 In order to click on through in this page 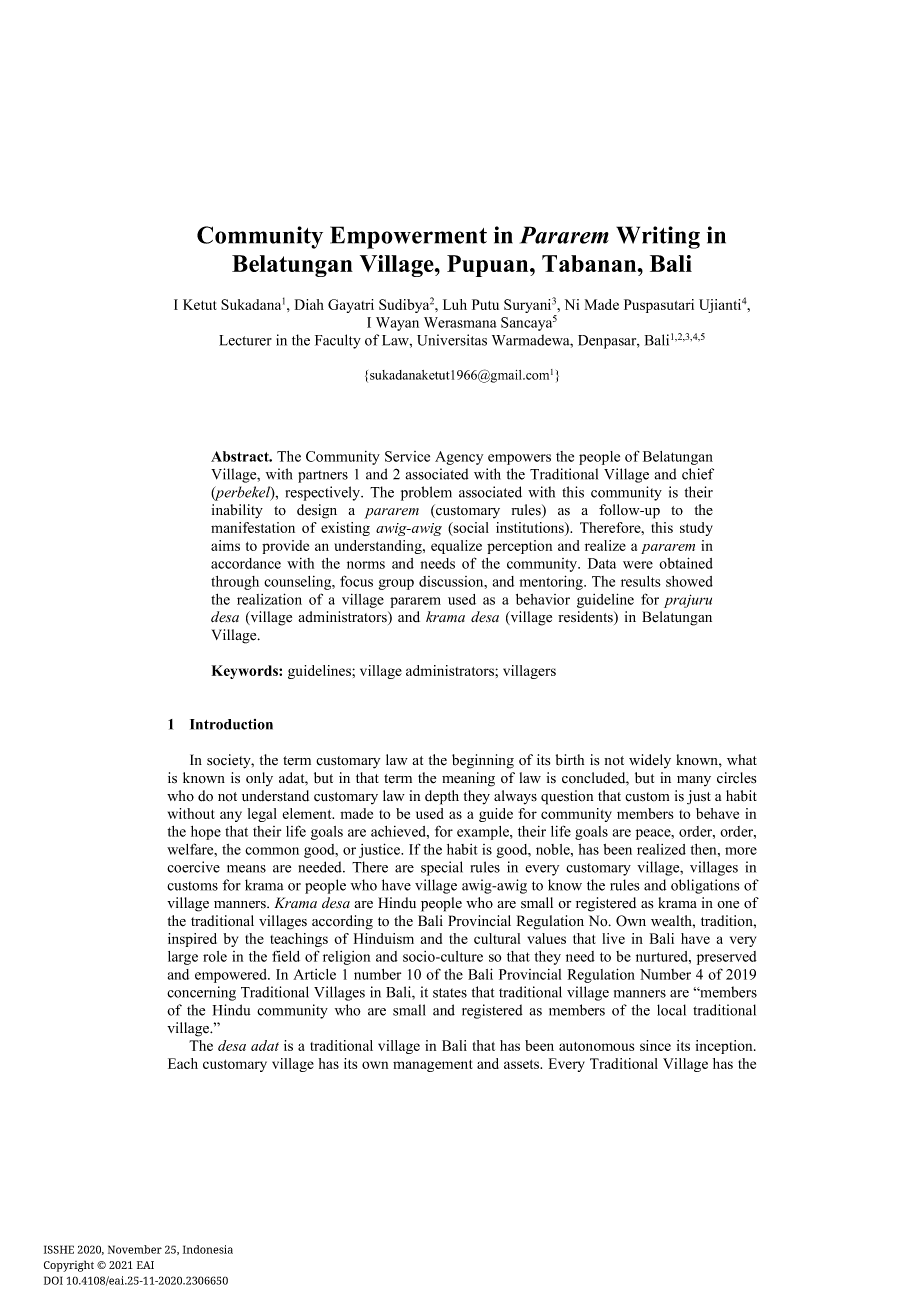, I will do `click(235, 583)`.
